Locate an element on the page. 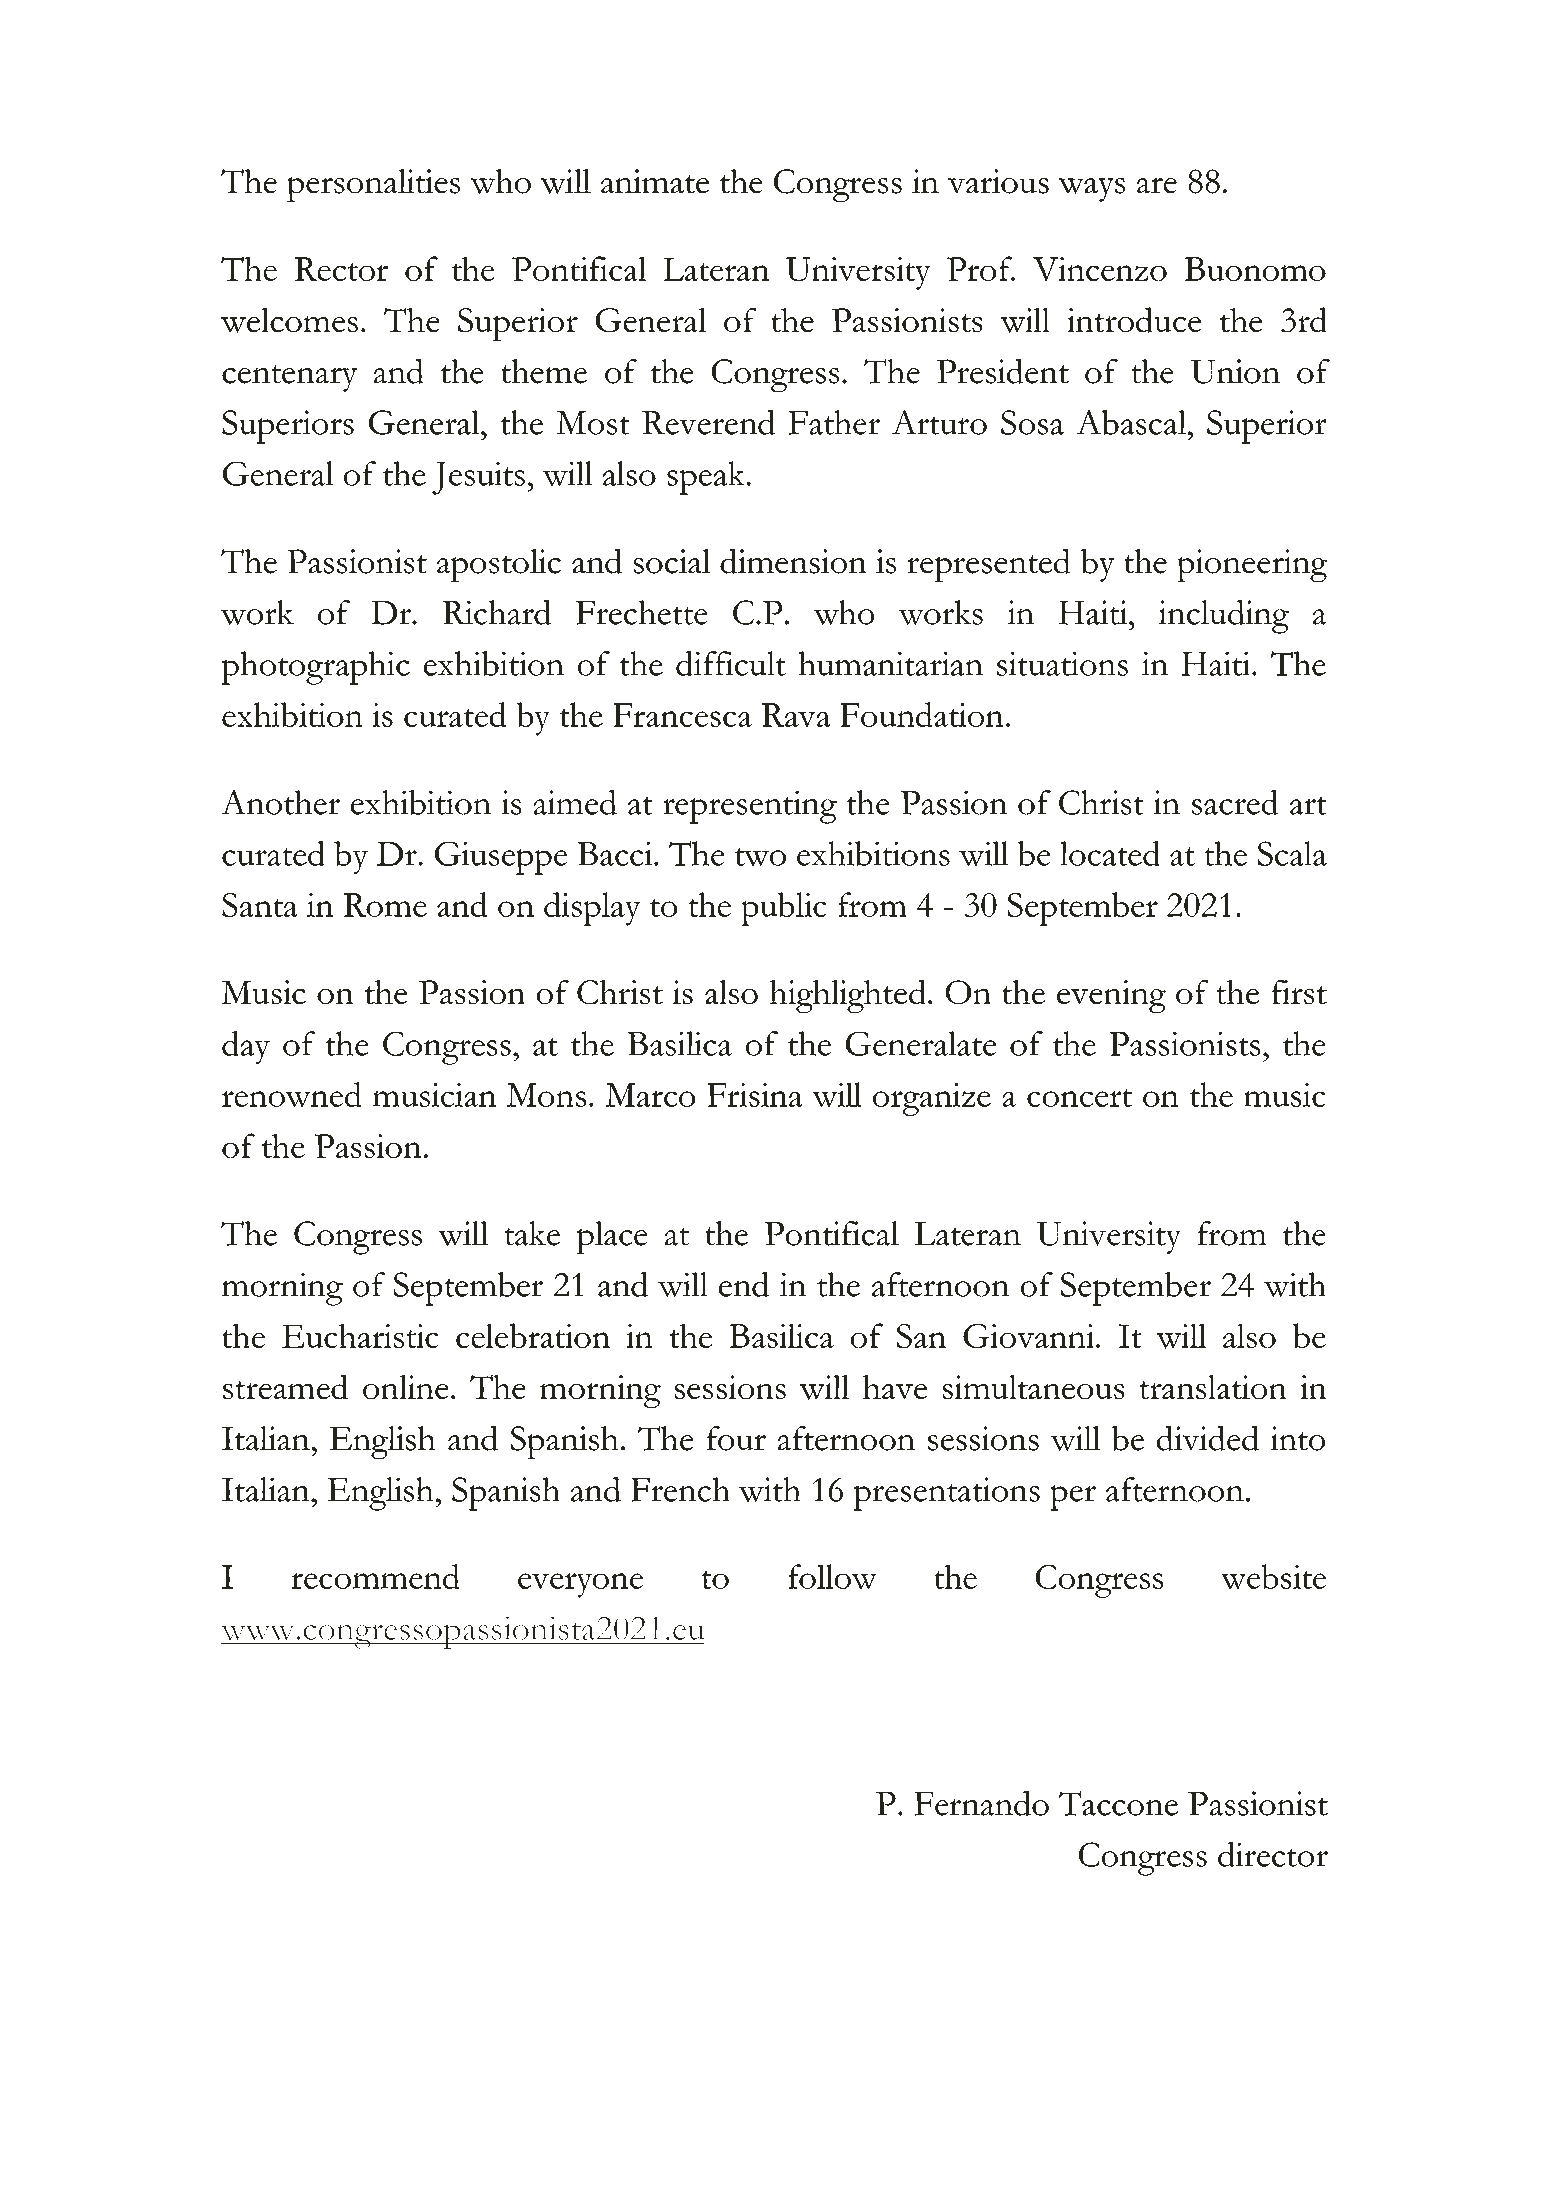 This document has width=1548, height=2189. website is located at coordinates (1273, 1576).
